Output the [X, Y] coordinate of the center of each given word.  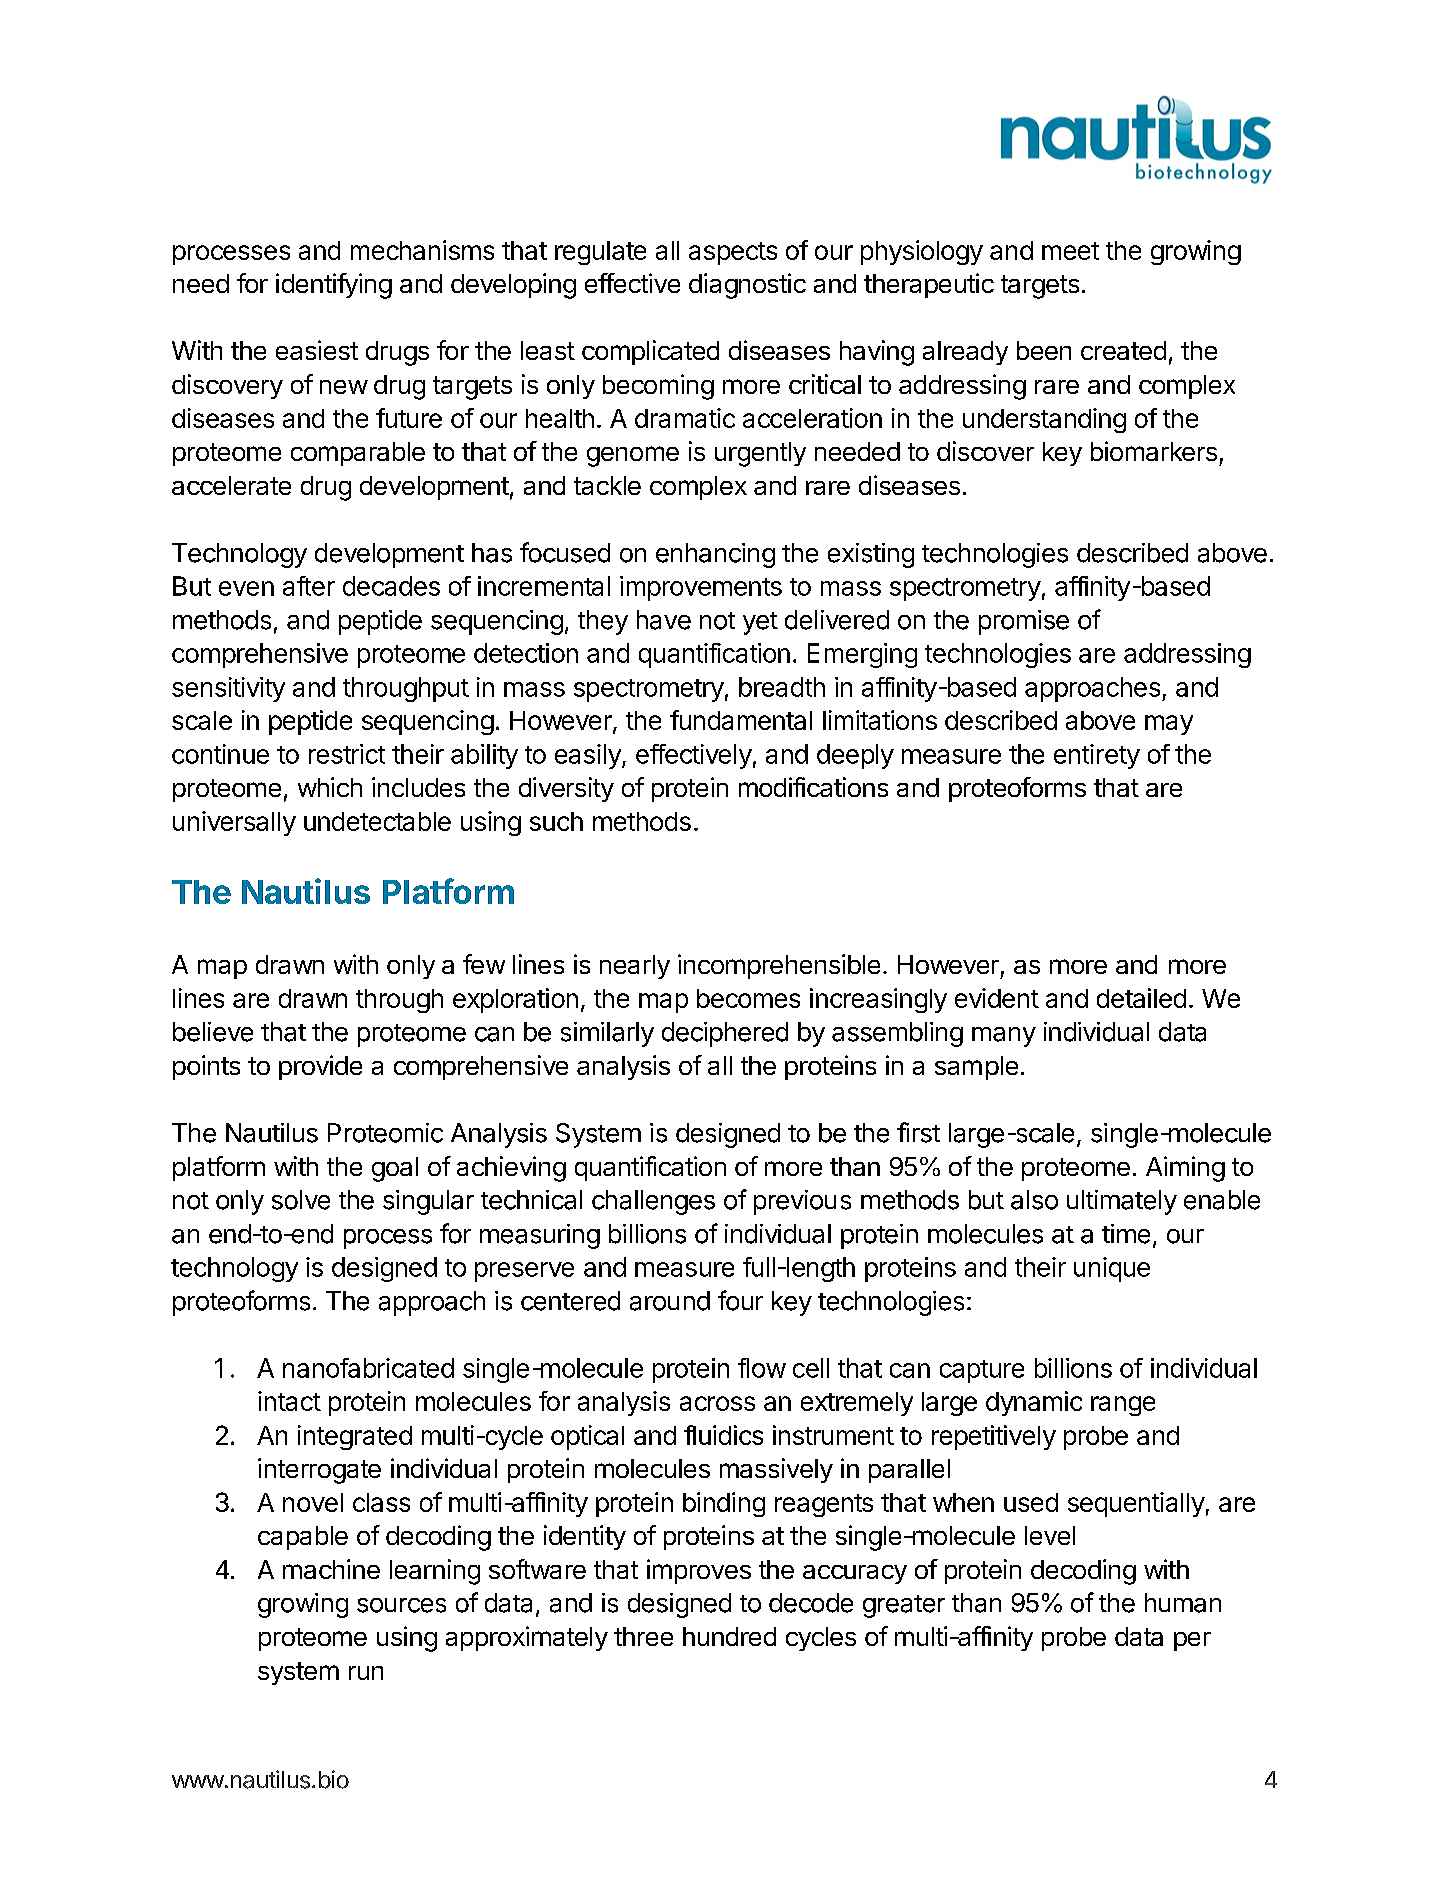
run [366, 1673]
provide [320, 1067]
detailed [1141, 998]
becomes [748, 998]
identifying [334, 286]
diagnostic [747, 286]
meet [1070, 251]
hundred [729, 1636]
